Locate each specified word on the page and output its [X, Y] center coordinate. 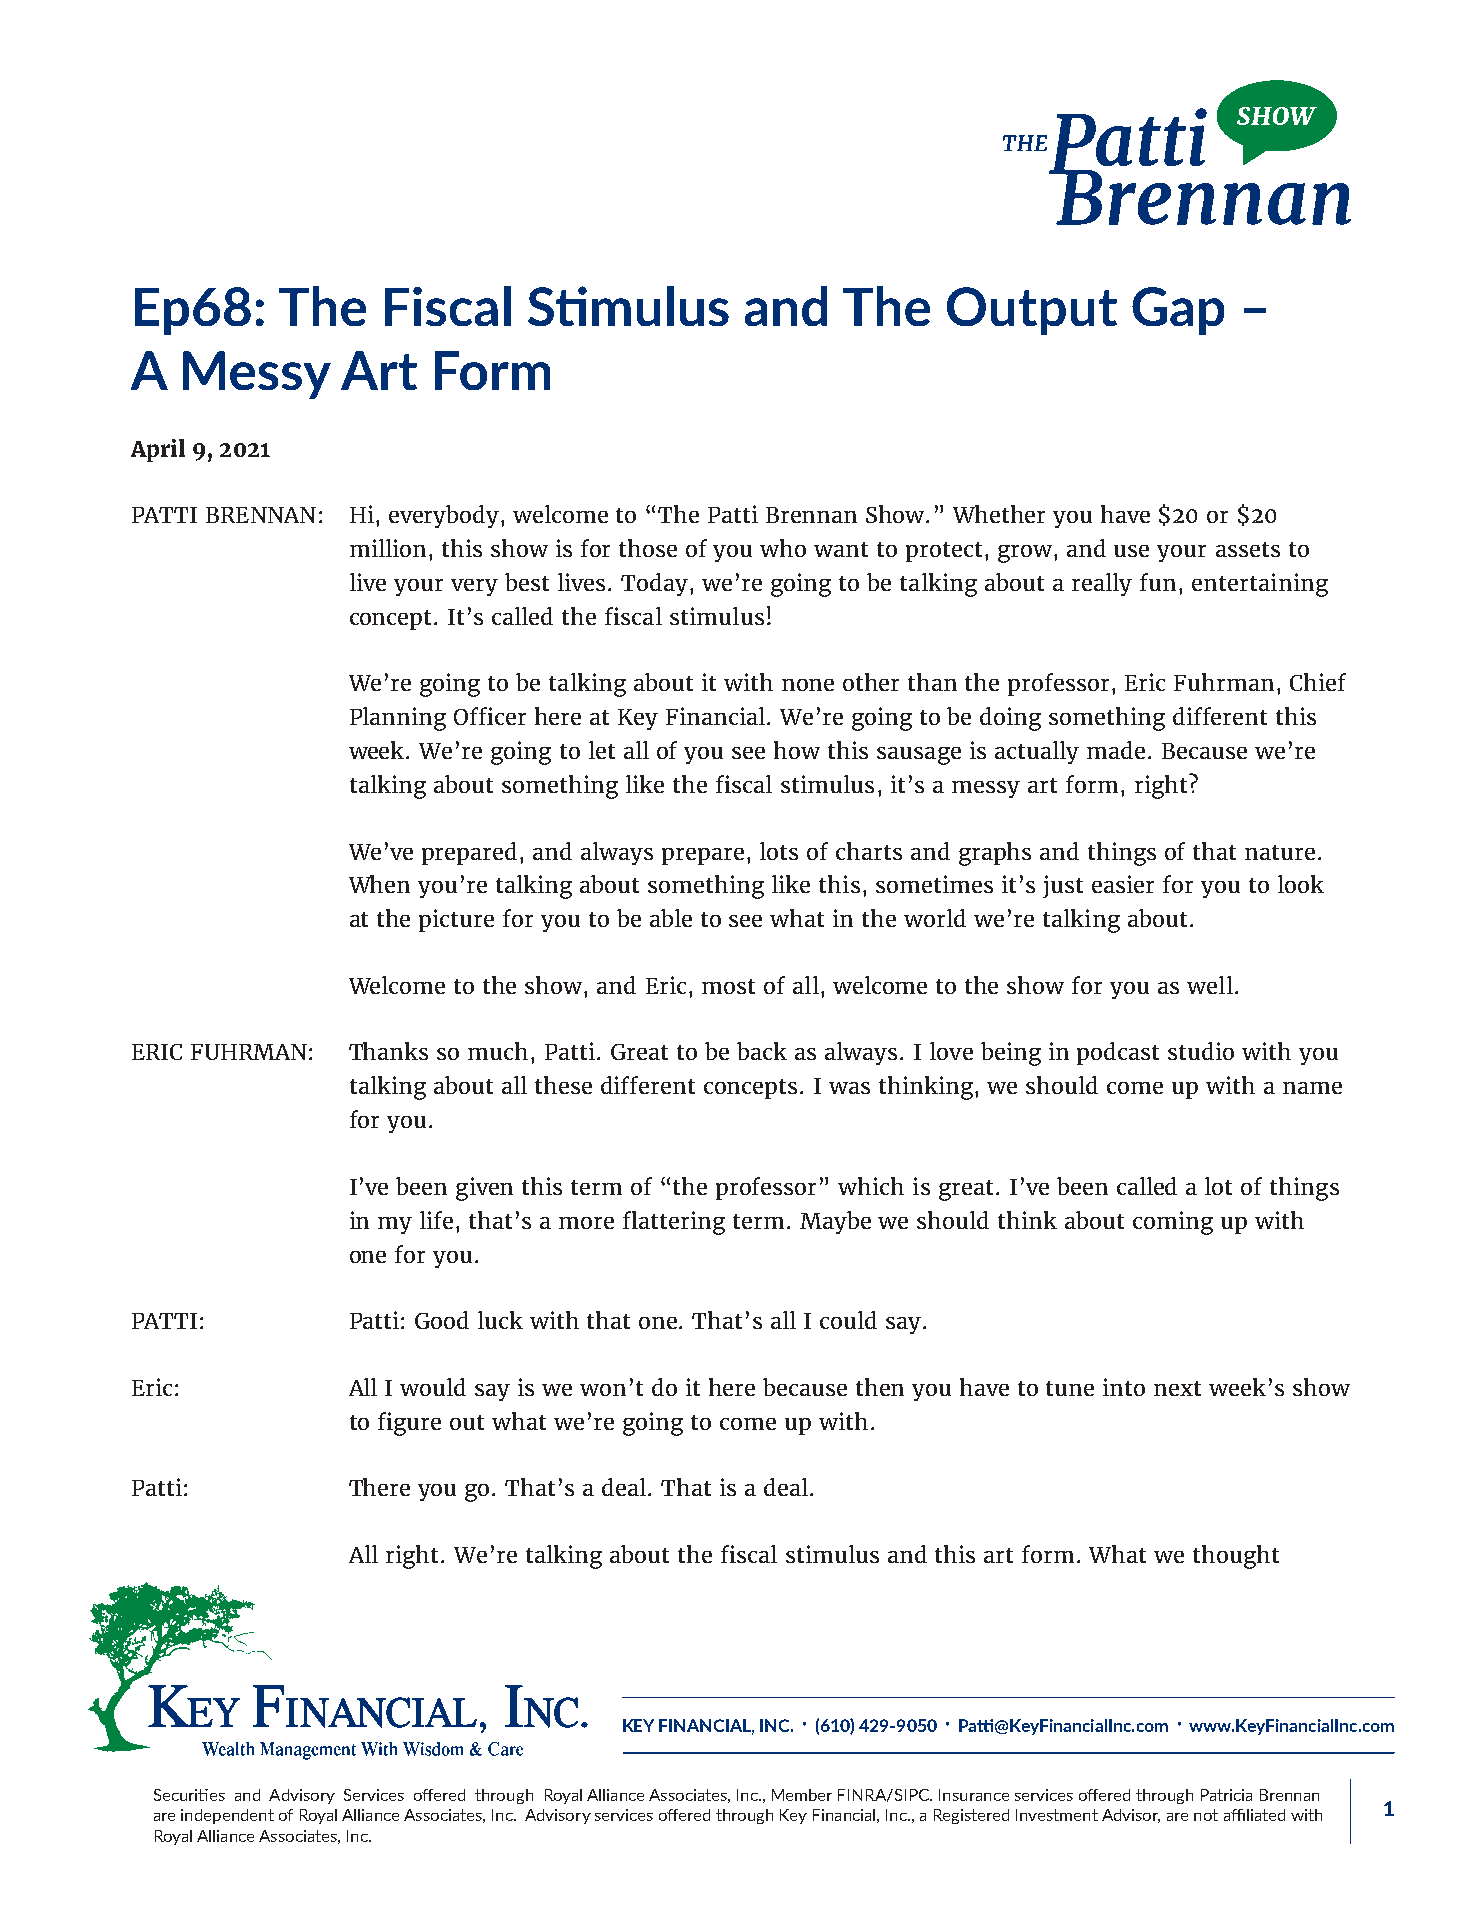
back [762, 1051]
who [783, 548]
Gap [1178, 311]
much [498, 1051]
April [158, 450]
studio [1201, 1051]
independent [227, 1816]
